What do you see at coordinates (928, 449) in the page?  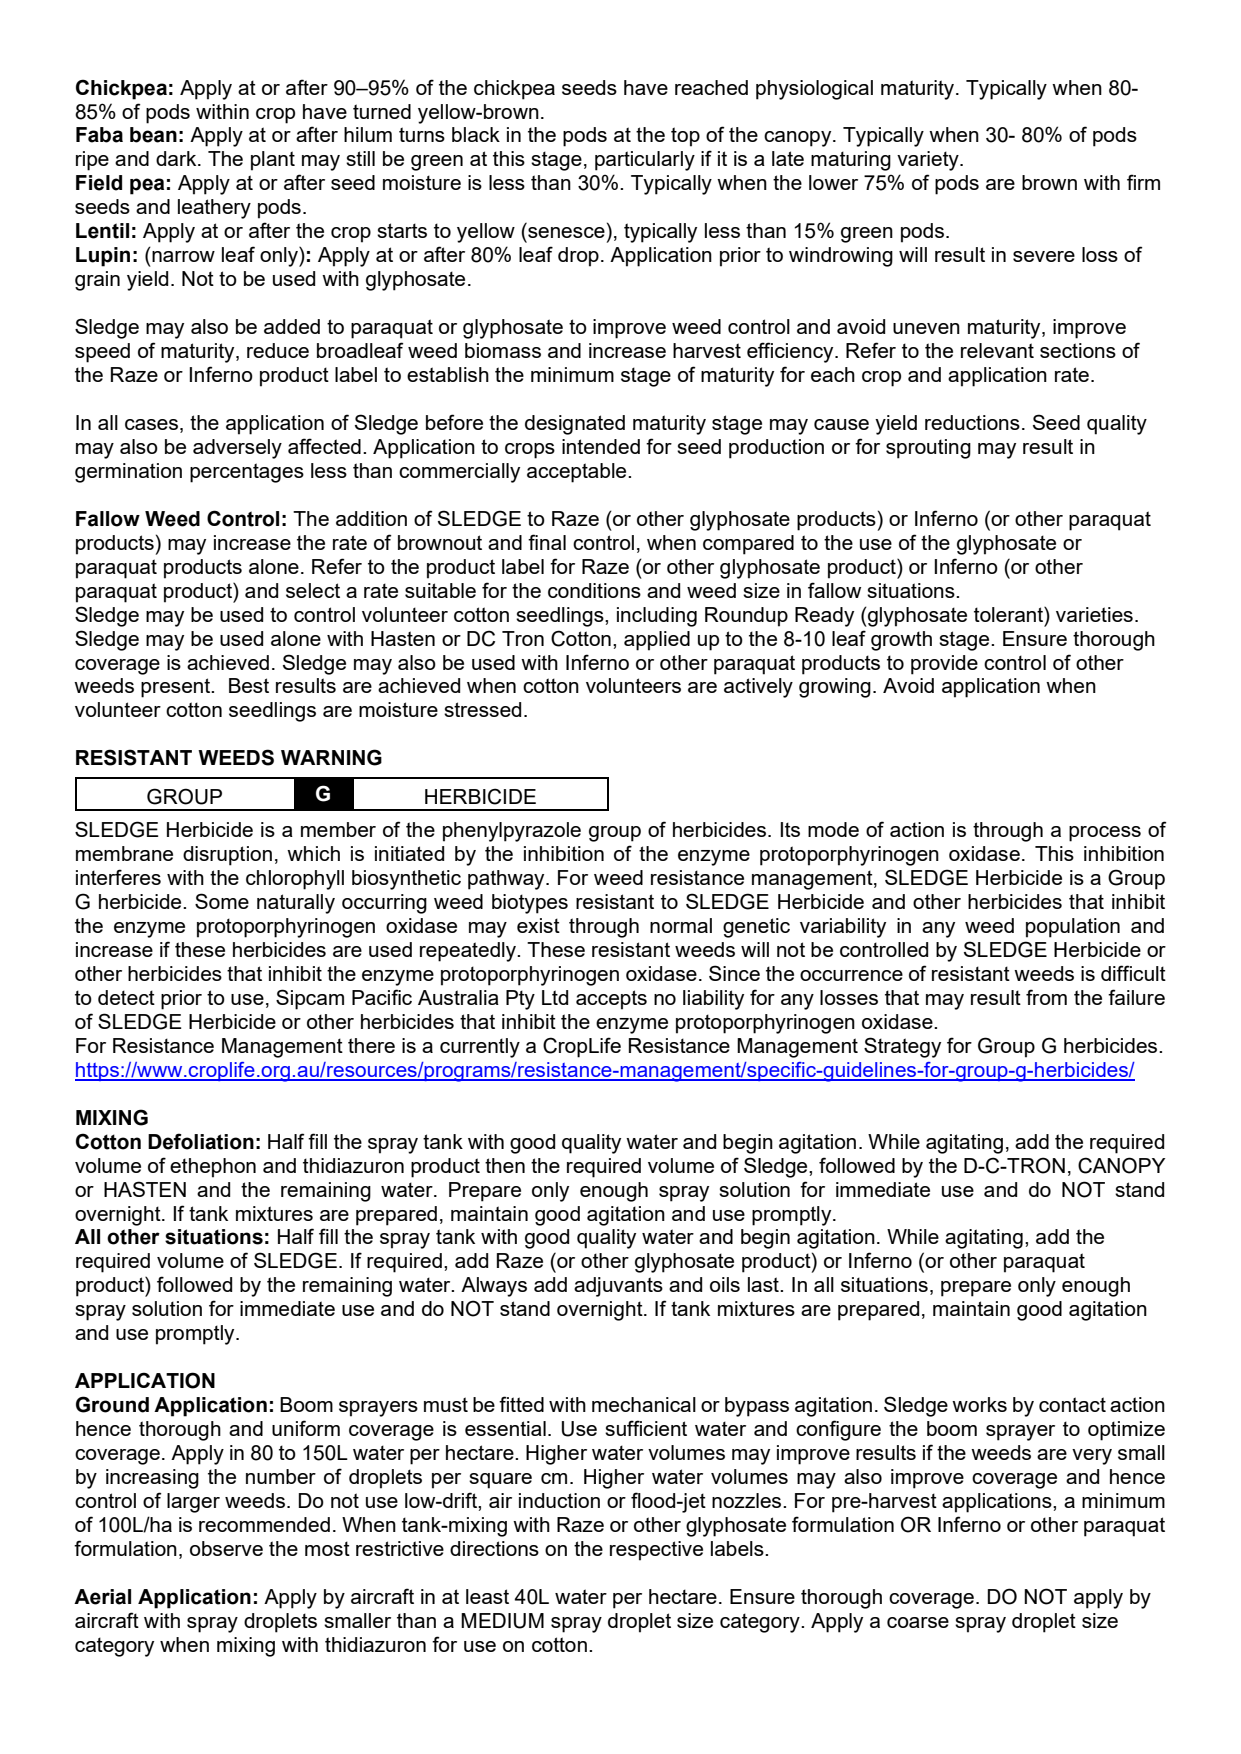 I see `sprouting` at bounding box center [928, 449].
